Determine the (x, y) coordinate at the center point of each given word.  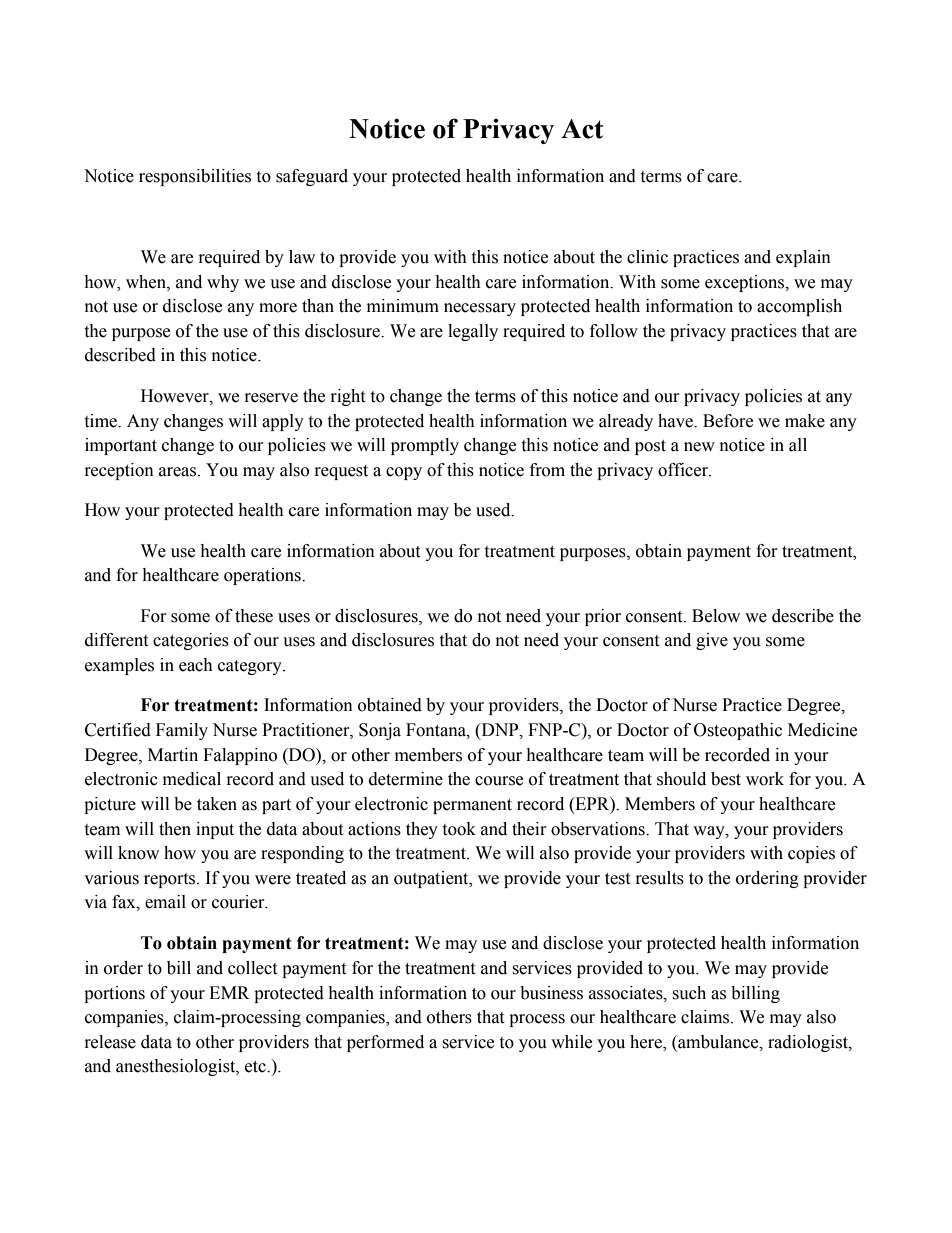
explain (803, 258)
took (459, 829)
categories (191, 641)
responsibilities (195, 177)
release (110, 1042)
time (102, 421)
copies (811, 854)
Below (716, 616)
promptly (425, 446)
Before (728, 421)
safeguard (312, 177)
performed (385, 1043)
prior (603, 617)
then (175, 829)
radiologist (809, 1043)
